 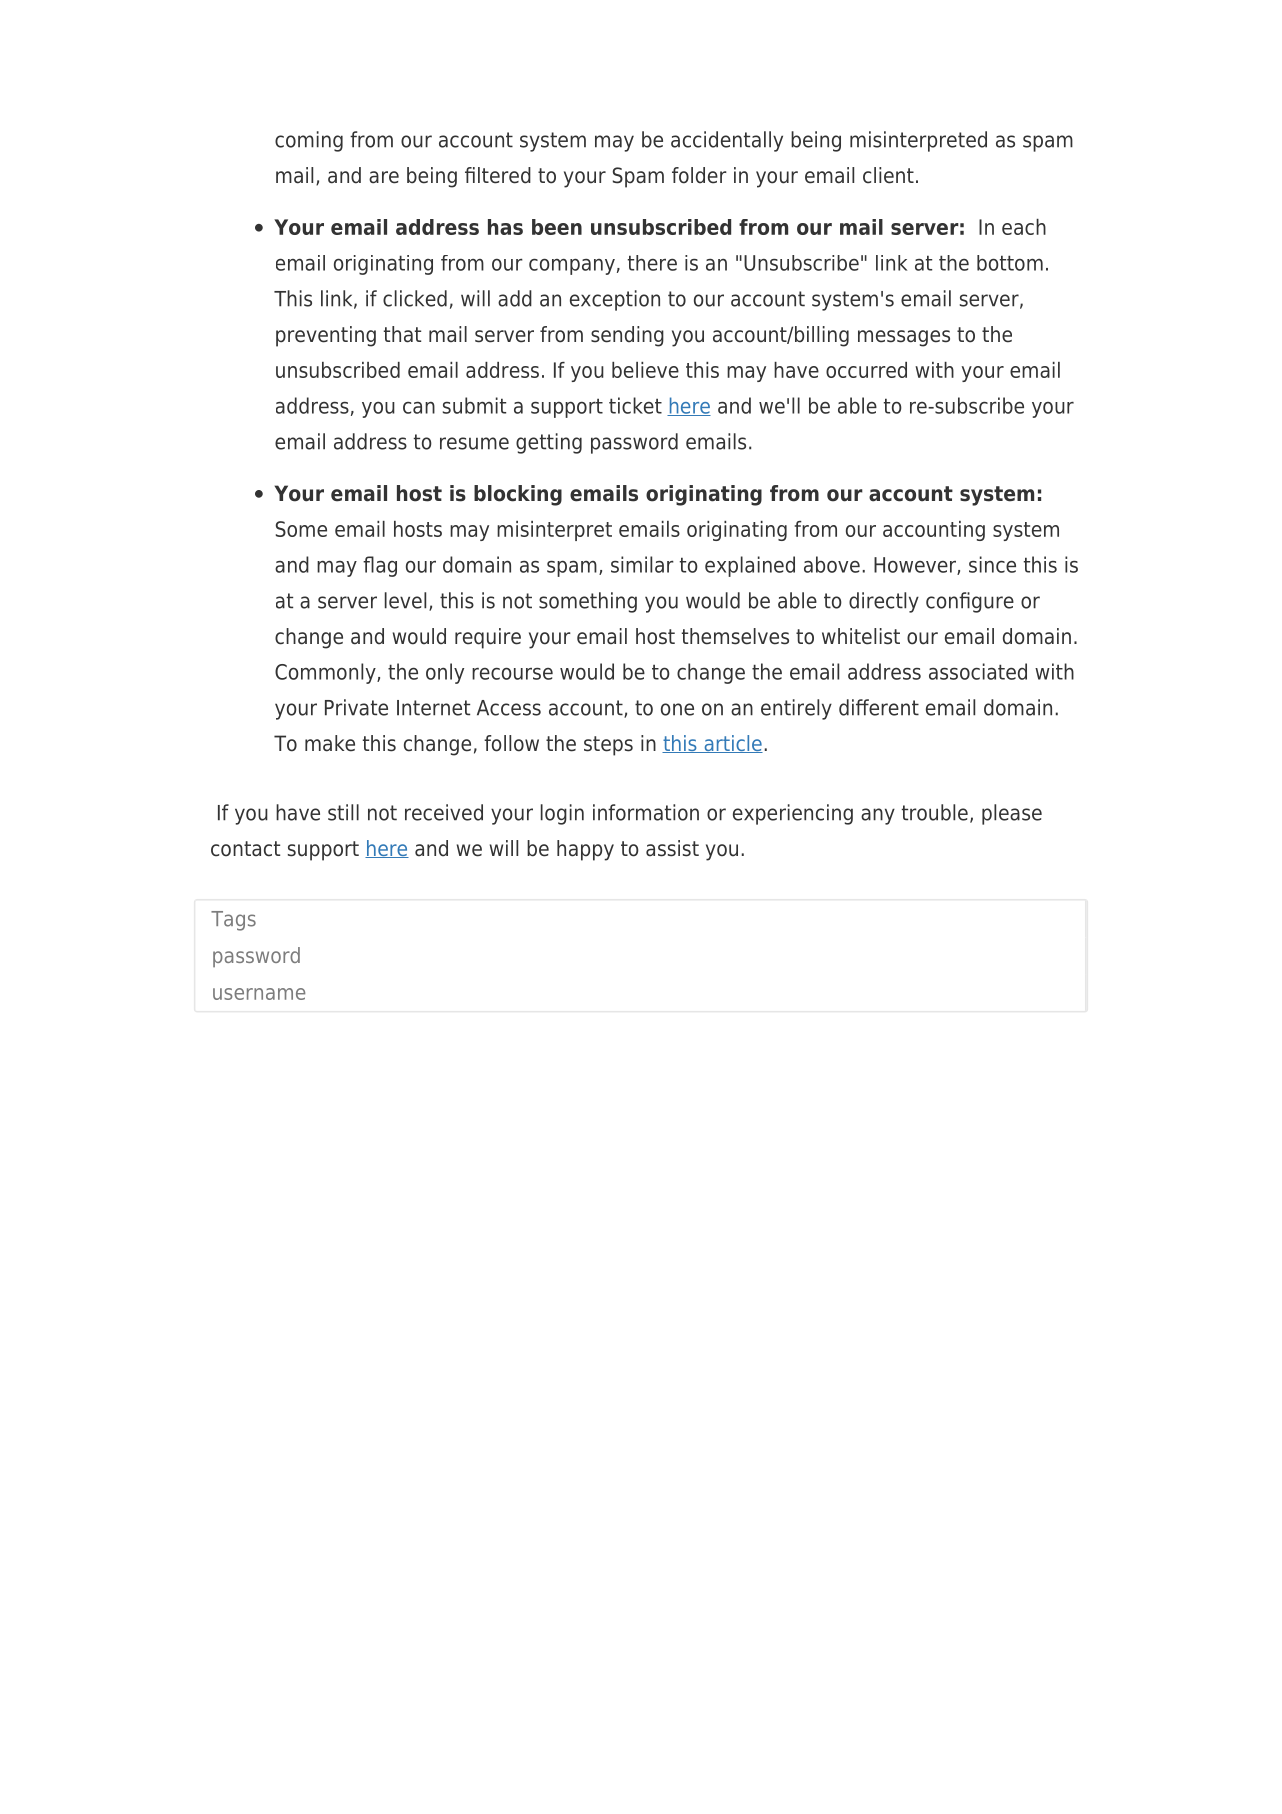 What do you see at coordinates (309, 141) in the page?
I see `coming` at bounding box center [309, 141].
